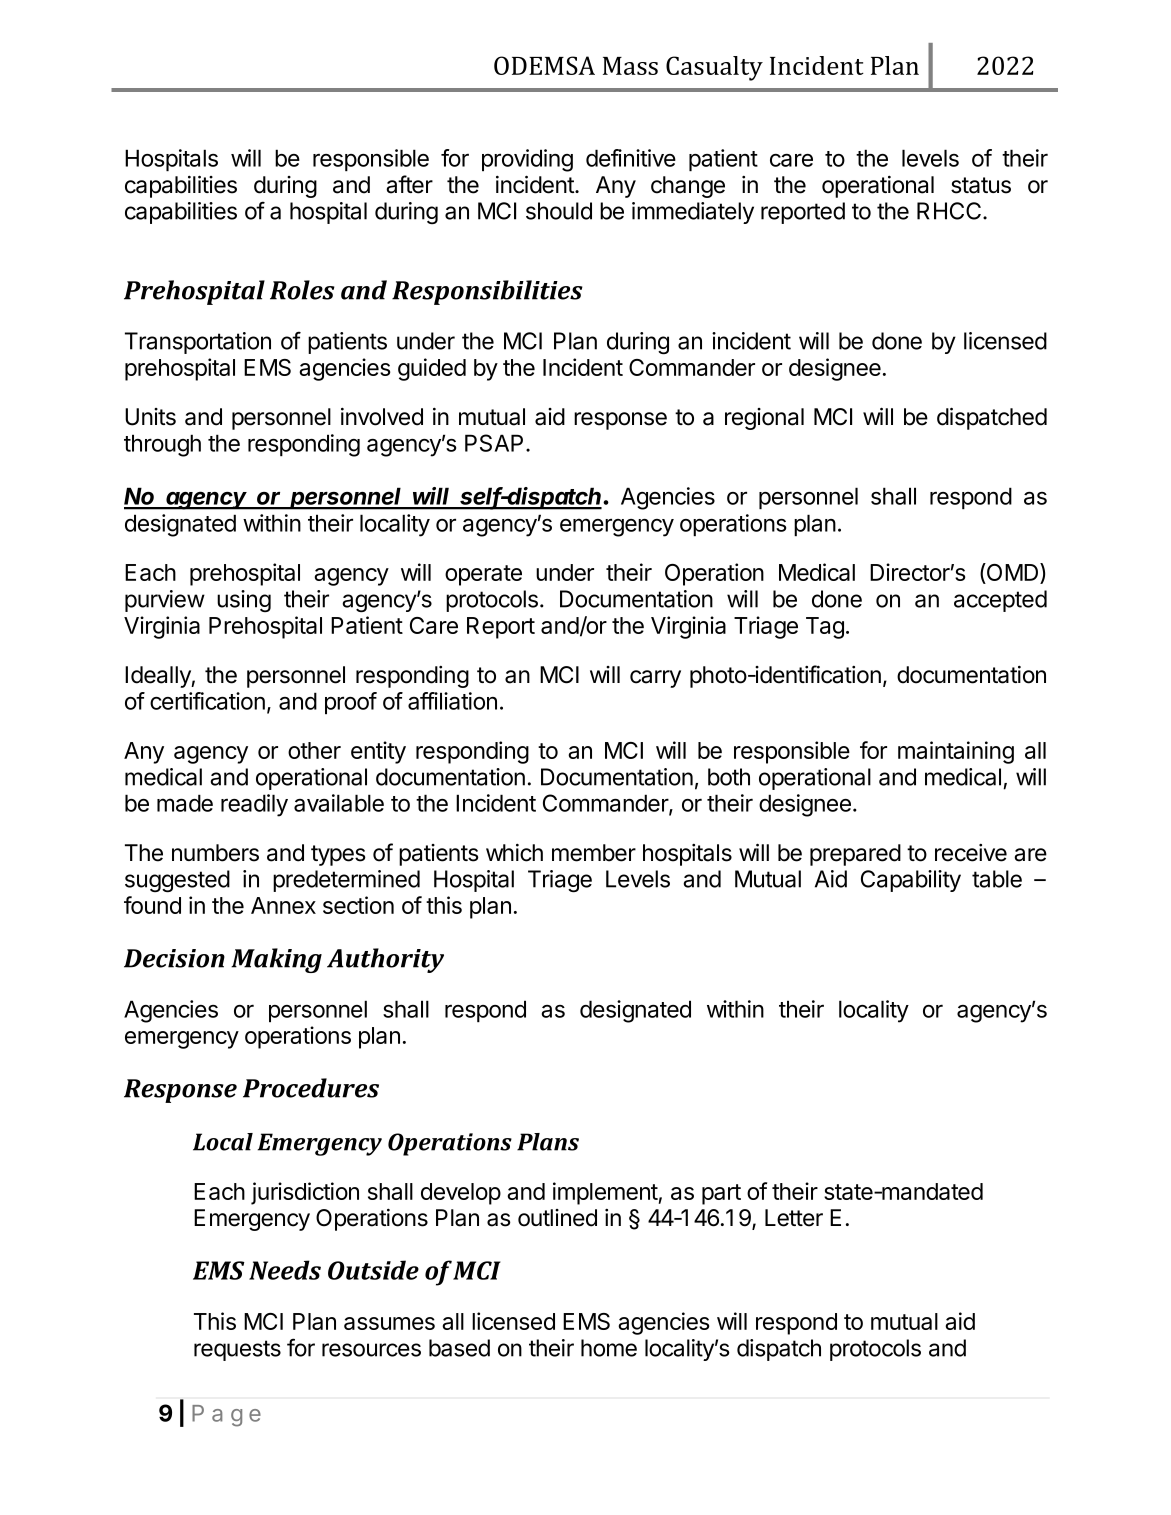  I want to click on maintaining, so click(956, 752).
